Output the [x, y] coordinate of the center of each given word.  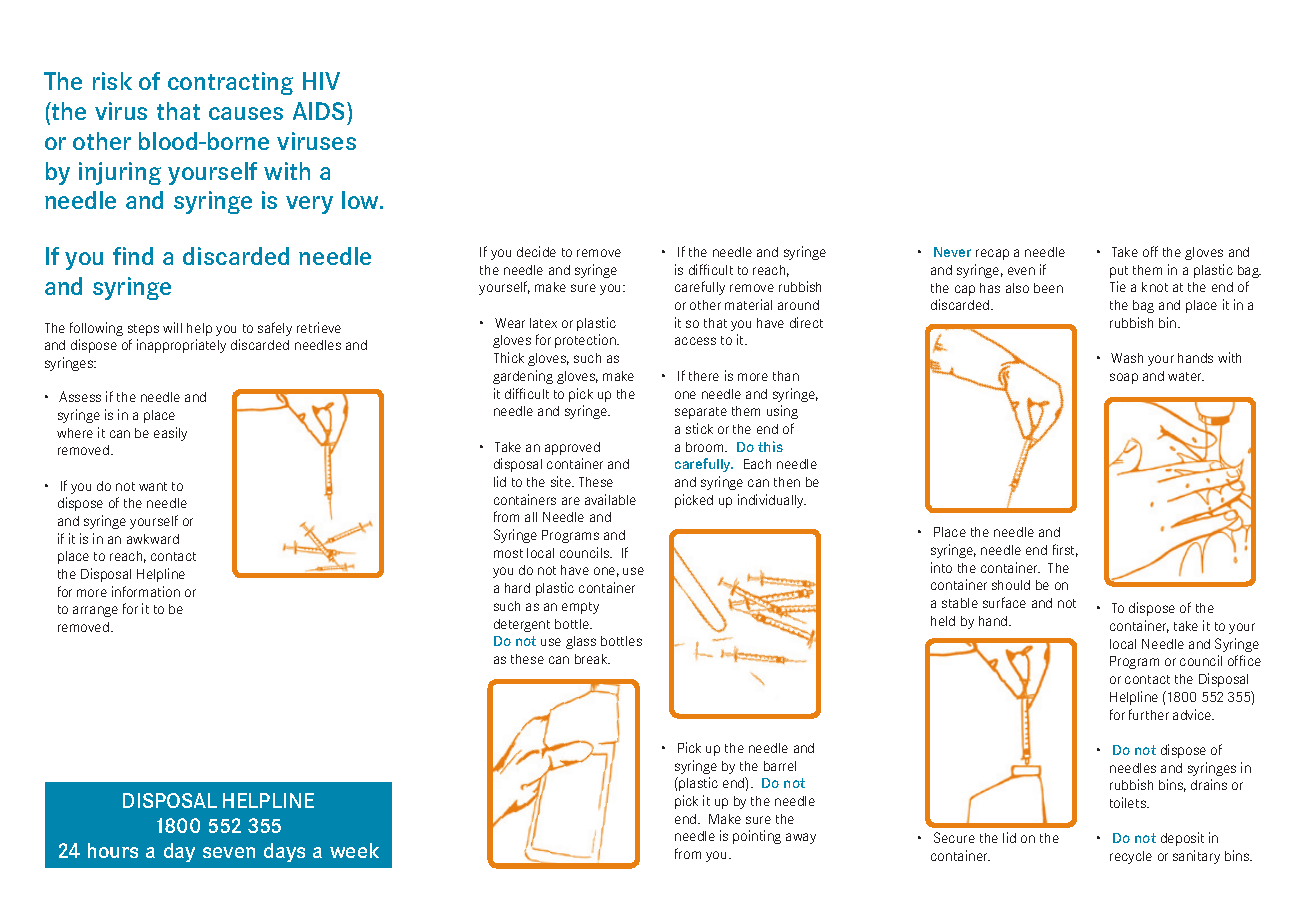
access [695, 341]
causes [246, 113]
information [146, 591]
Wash [1127, 358]
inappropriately [181, 346]
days [284, 852]
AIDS [320, 111]
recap [992, 254]
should [1011, 585]
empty [580, 608]
